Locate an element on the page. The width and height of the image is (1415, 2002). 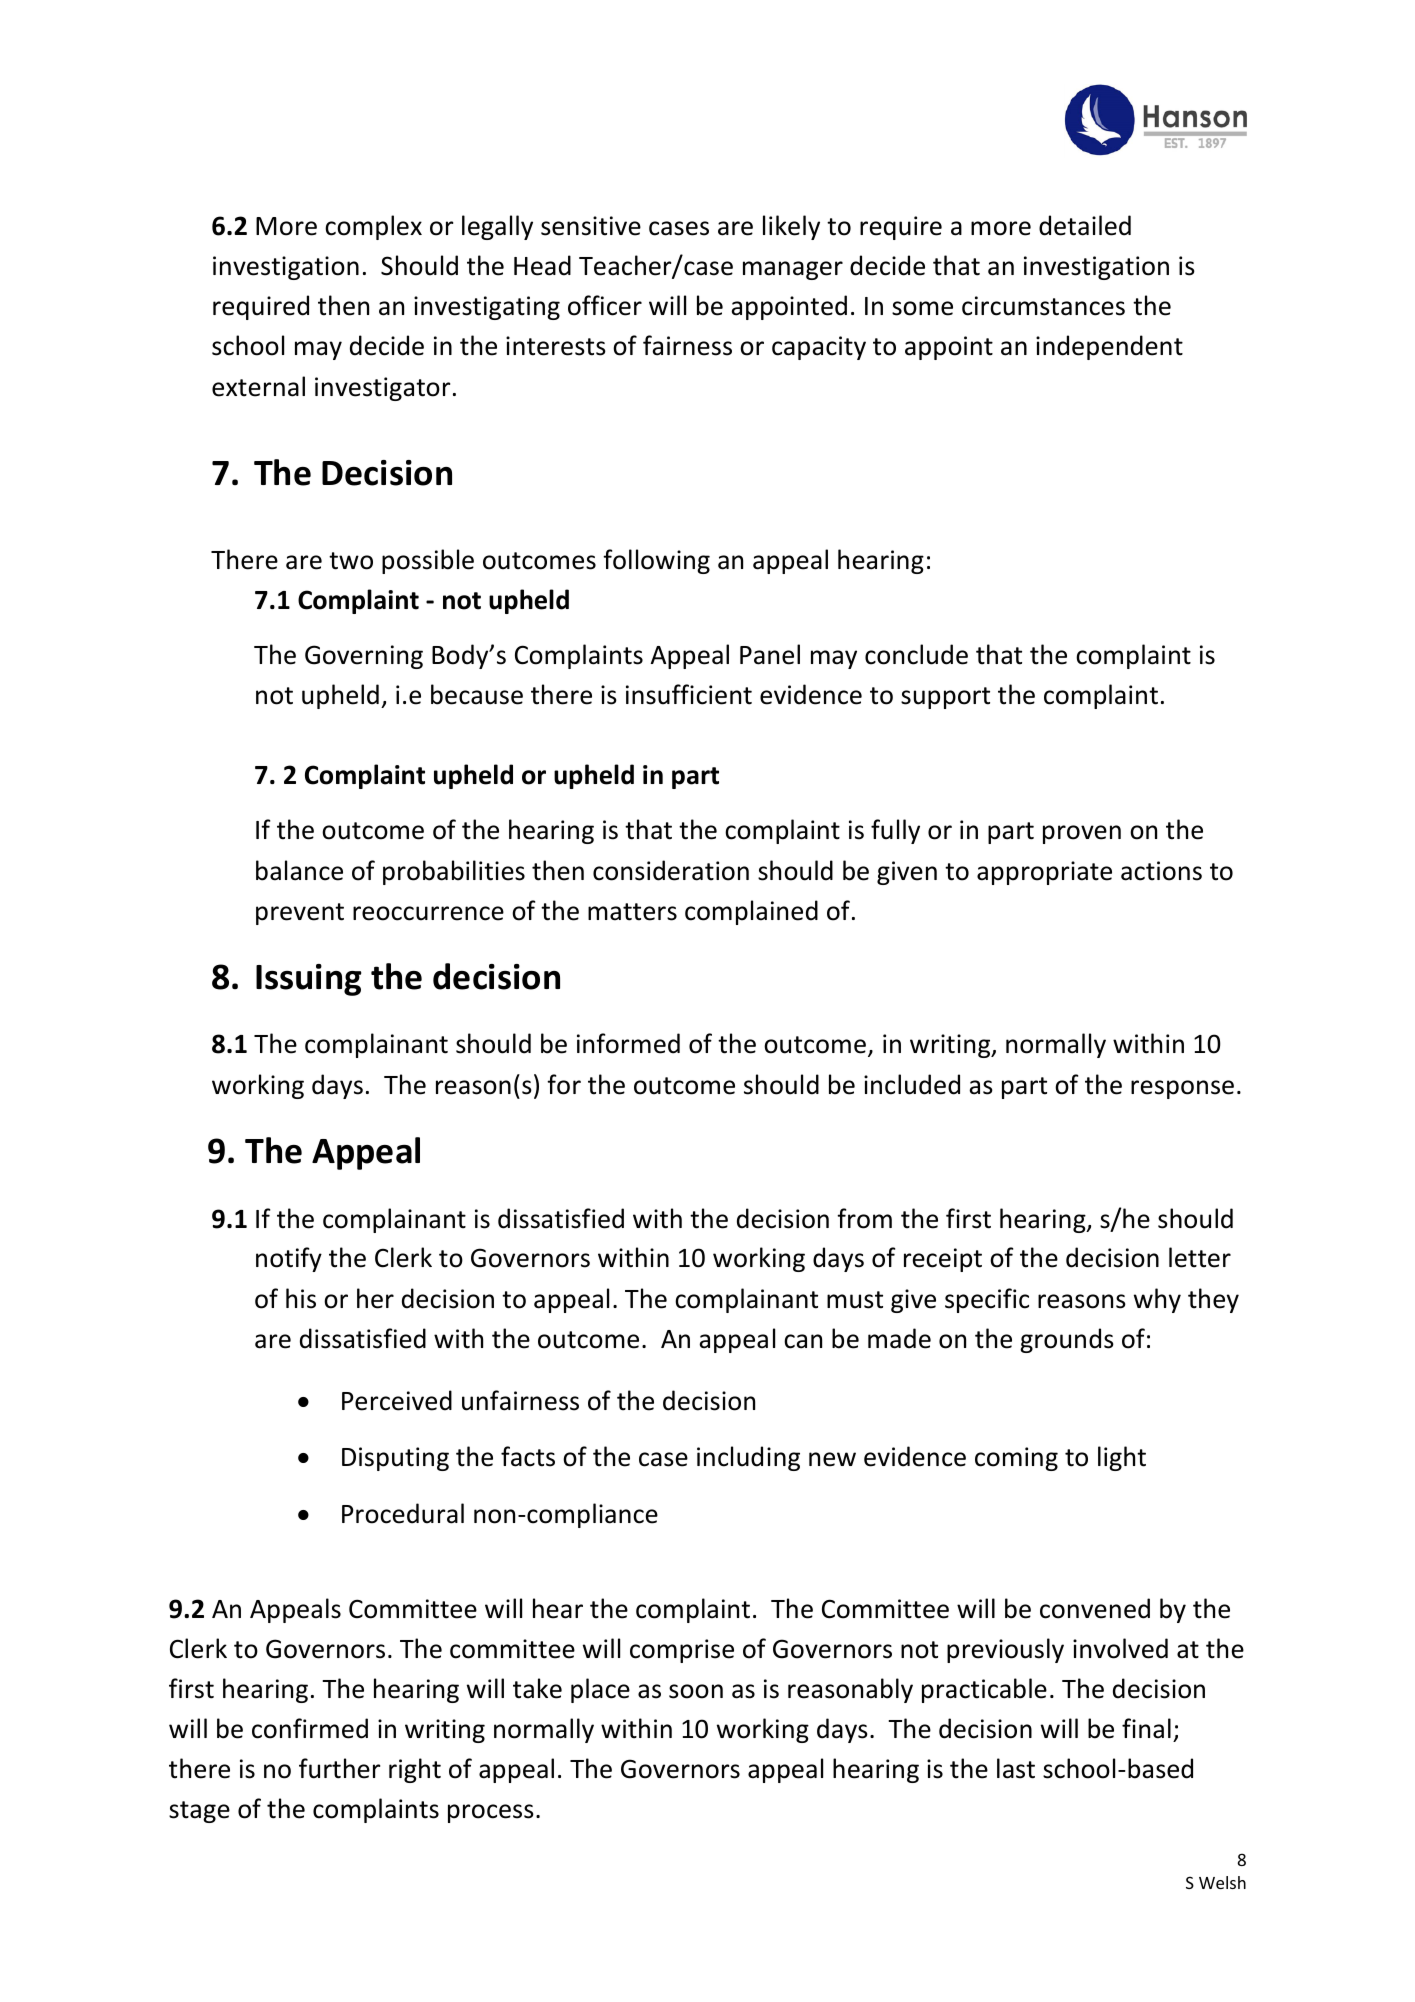
informed is located at coordinates (628, 1043).
